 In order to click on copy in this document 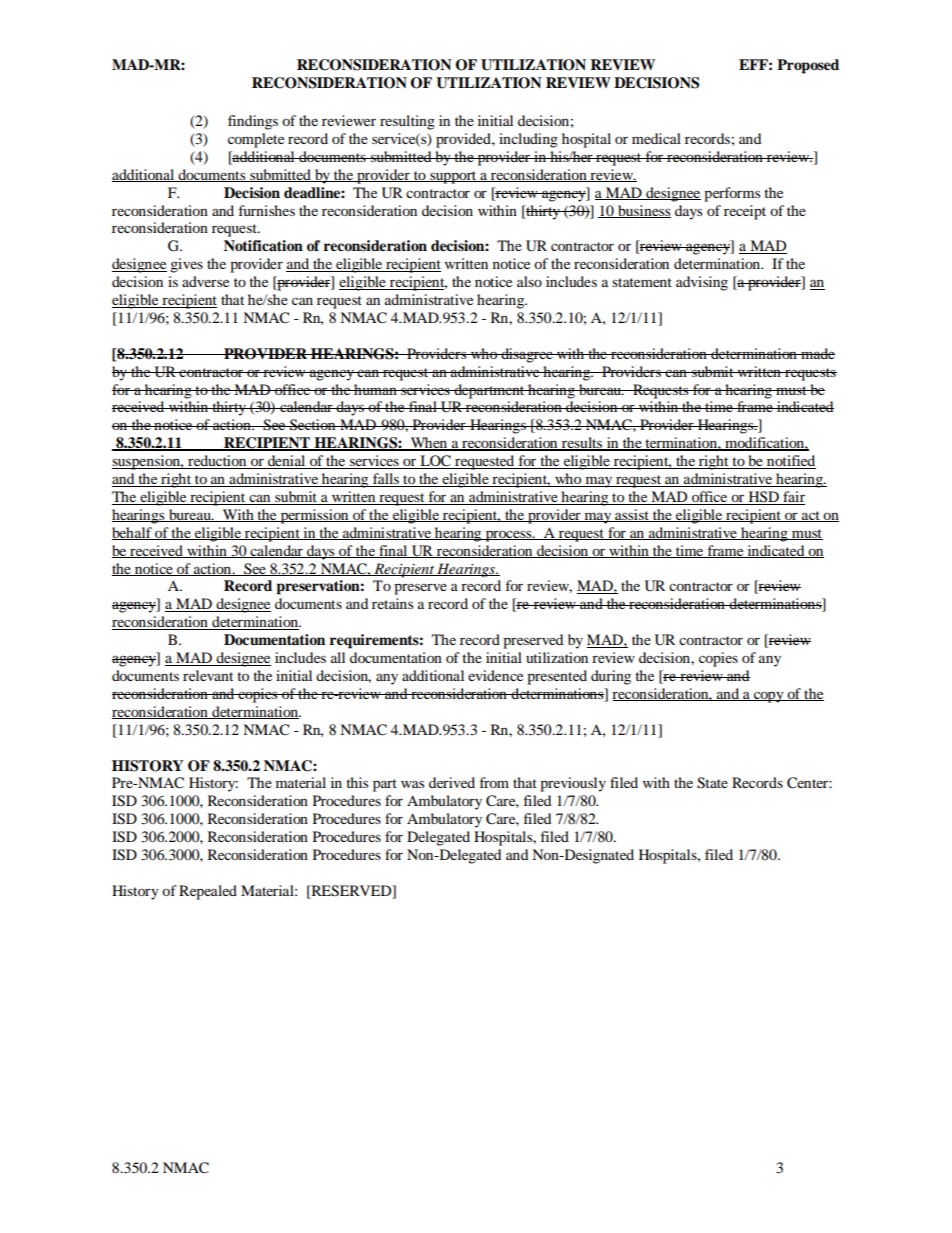, I will do `click(769, 697)`.
